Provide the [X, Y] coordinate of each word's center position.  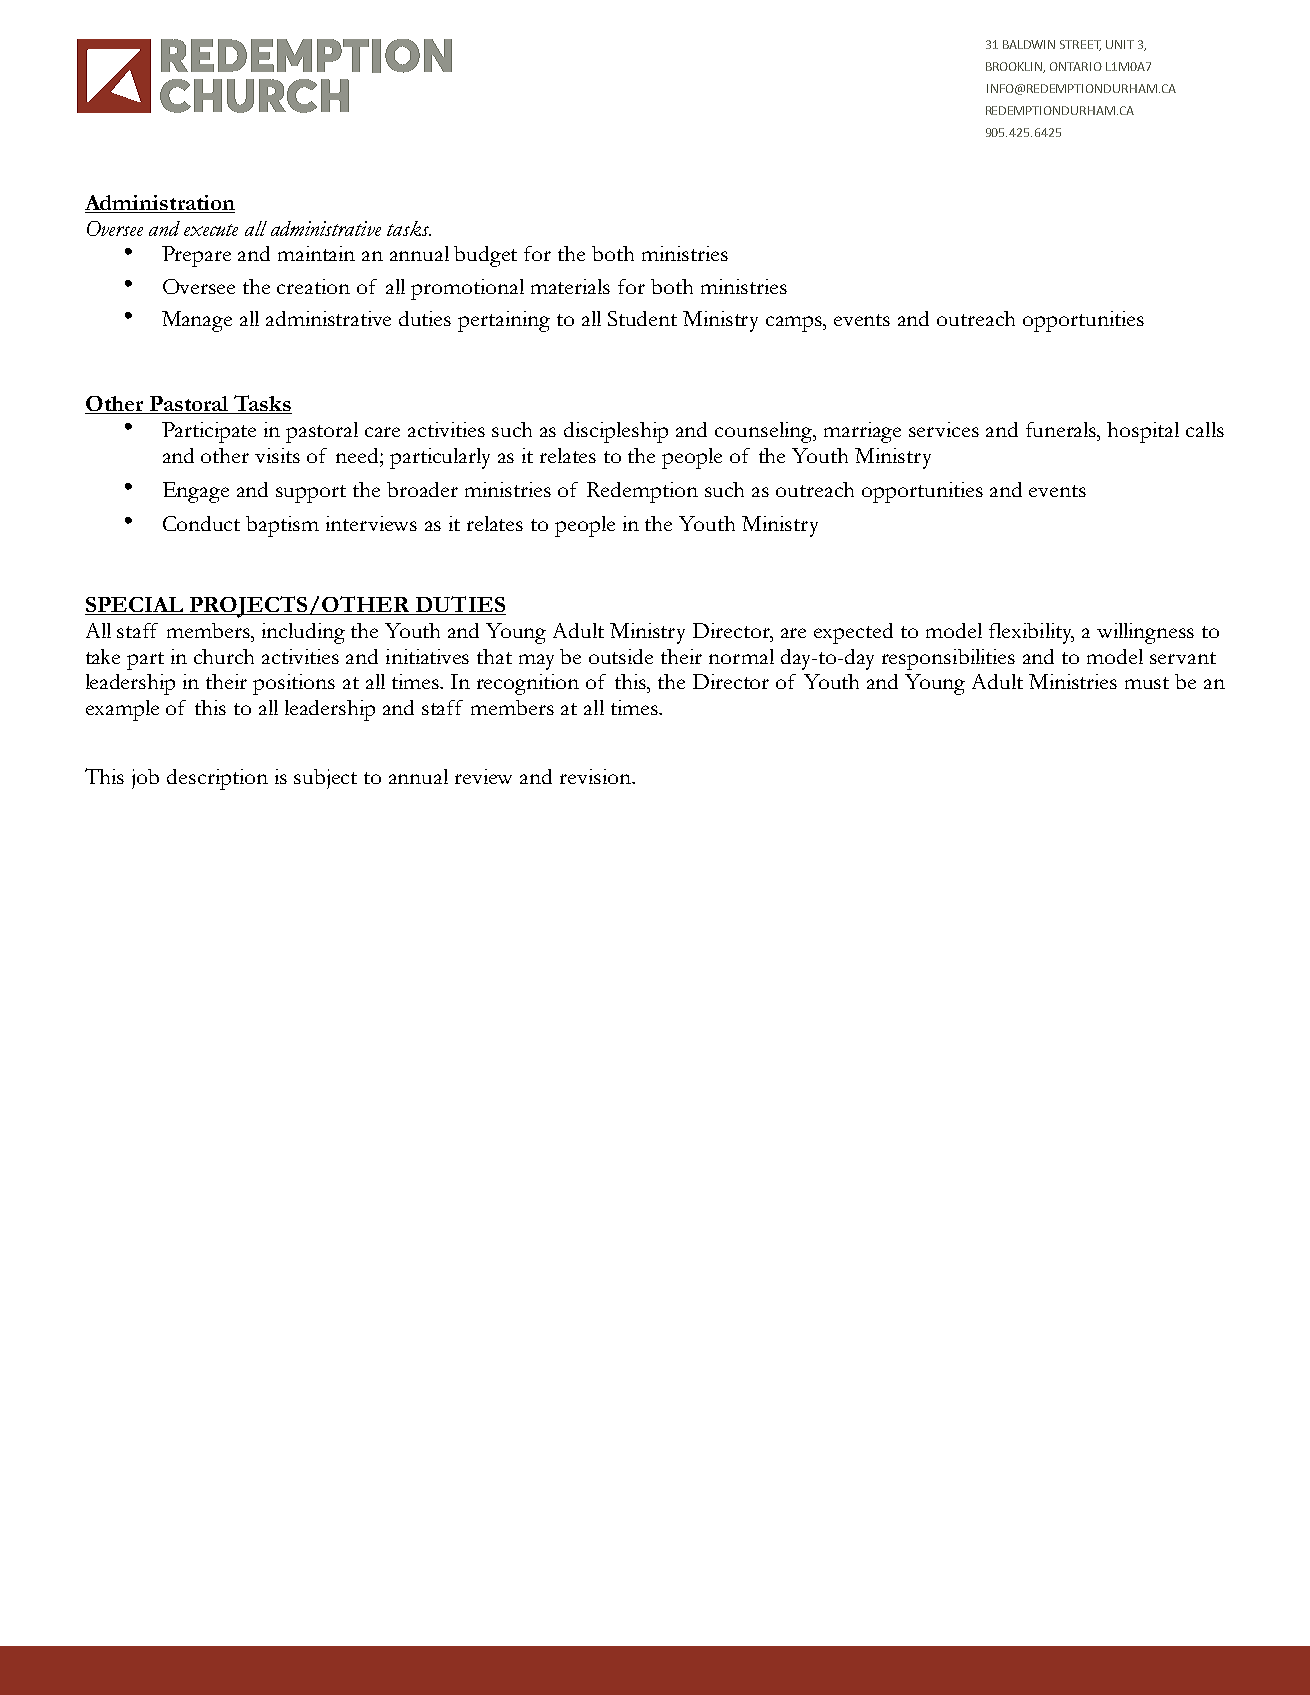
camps [795, 324]
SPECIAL [135, 606]
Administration [160, 204]
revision [597, 776]
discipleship [616, 432]
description [217, 779]
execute [211, 230]
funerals [1062, 429]
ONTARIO [1076, 66]
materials [570, 286]
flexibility [1031, 633]
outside [621, 656]
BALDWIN [1029, 44]
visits [277, 455]
